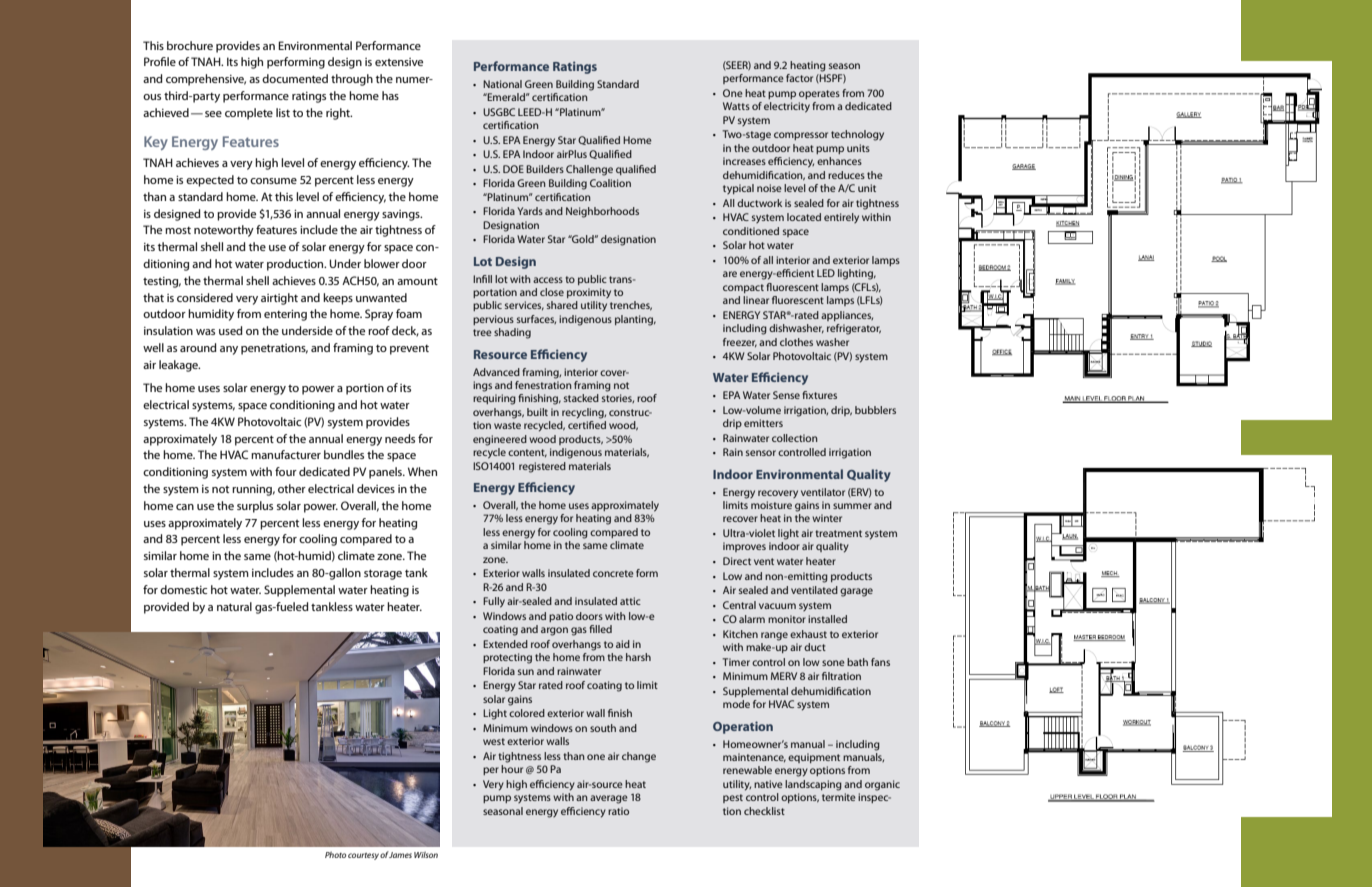 The image size is (1372, 887). What do you see at coordinates (426, 854) in the page?
I see `Wilson` at bounding box center [426, 854].
